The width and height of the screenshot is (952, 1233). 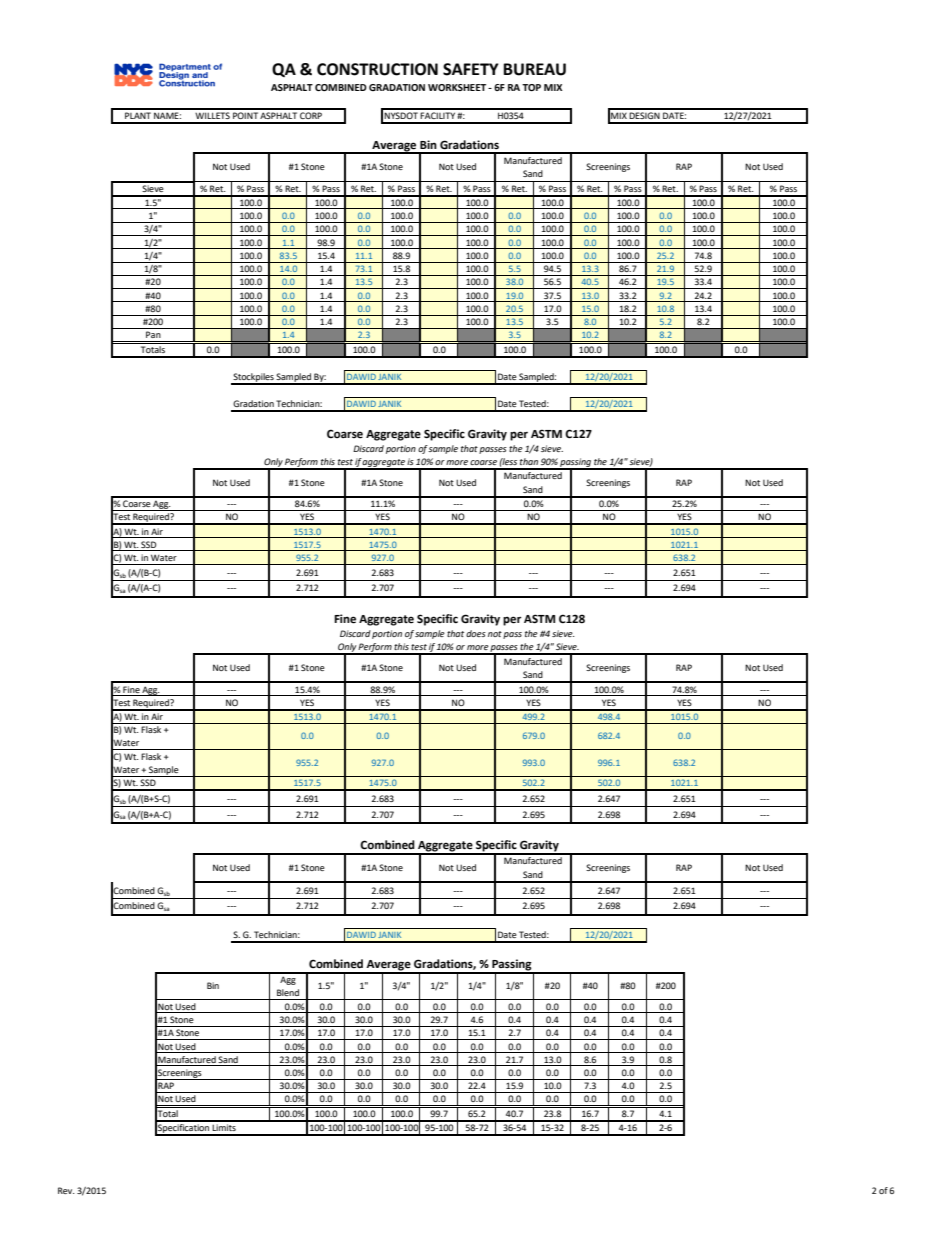 What do you see at coordinates (253, 378) in the screenshot?
I see `Stockpiles` at bounding box center [253, 378].
